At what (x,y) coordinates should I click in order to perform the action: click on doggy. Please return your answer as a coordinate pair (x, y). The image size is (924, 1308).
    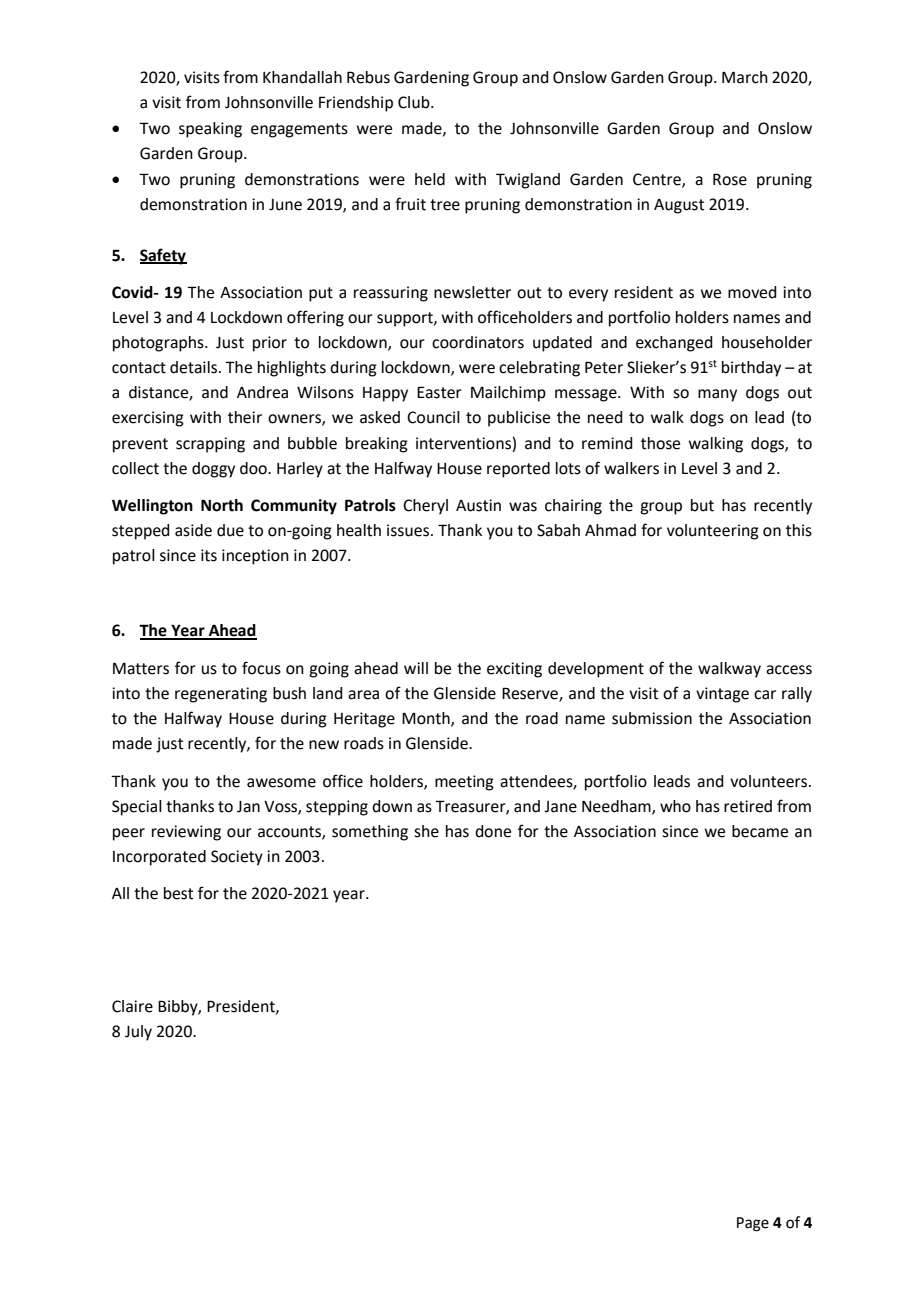
    Looking at the image, I should click on (213, 470).
